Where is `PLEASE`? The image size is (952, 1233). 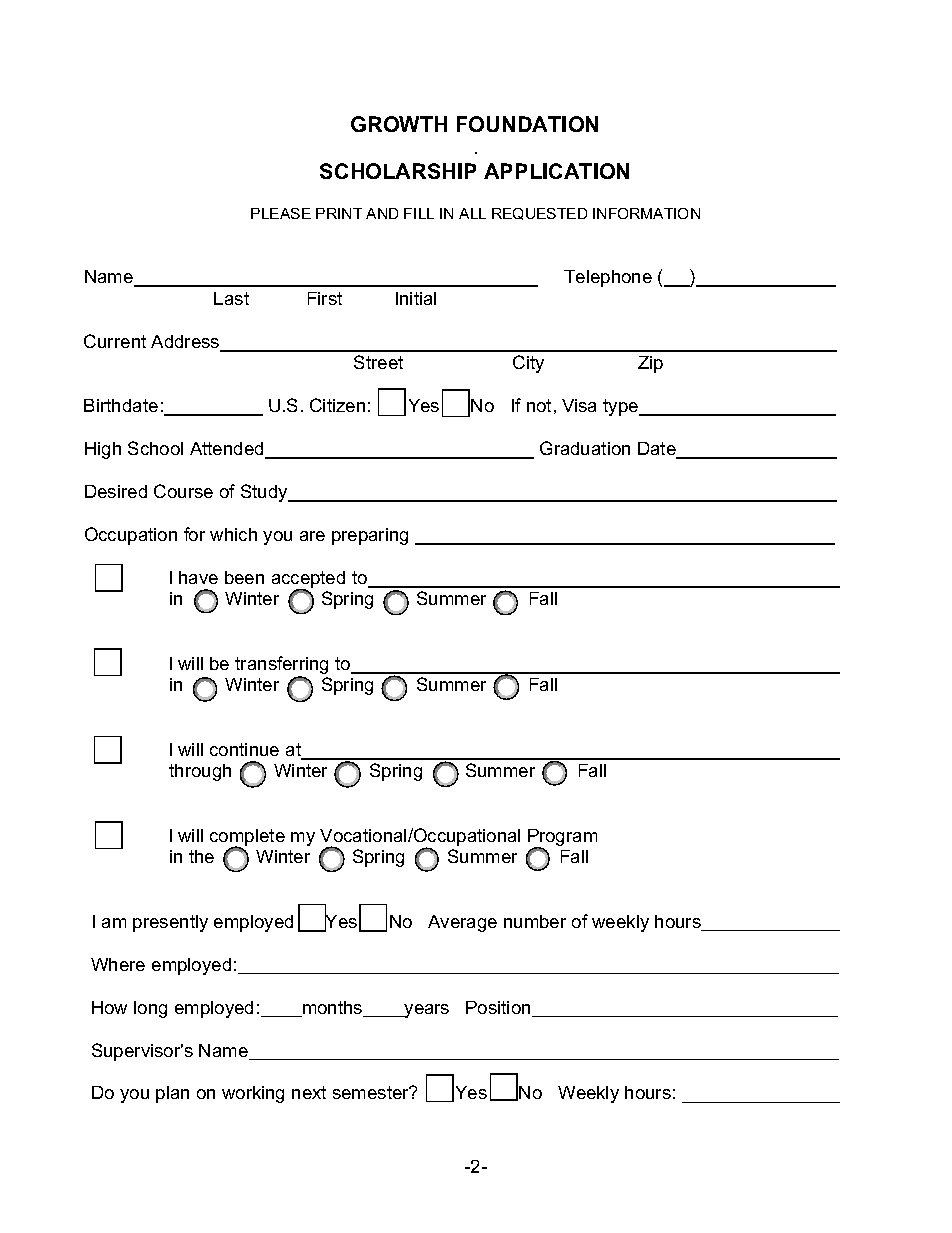 PLEASE is located at coordinates (281, 213).
